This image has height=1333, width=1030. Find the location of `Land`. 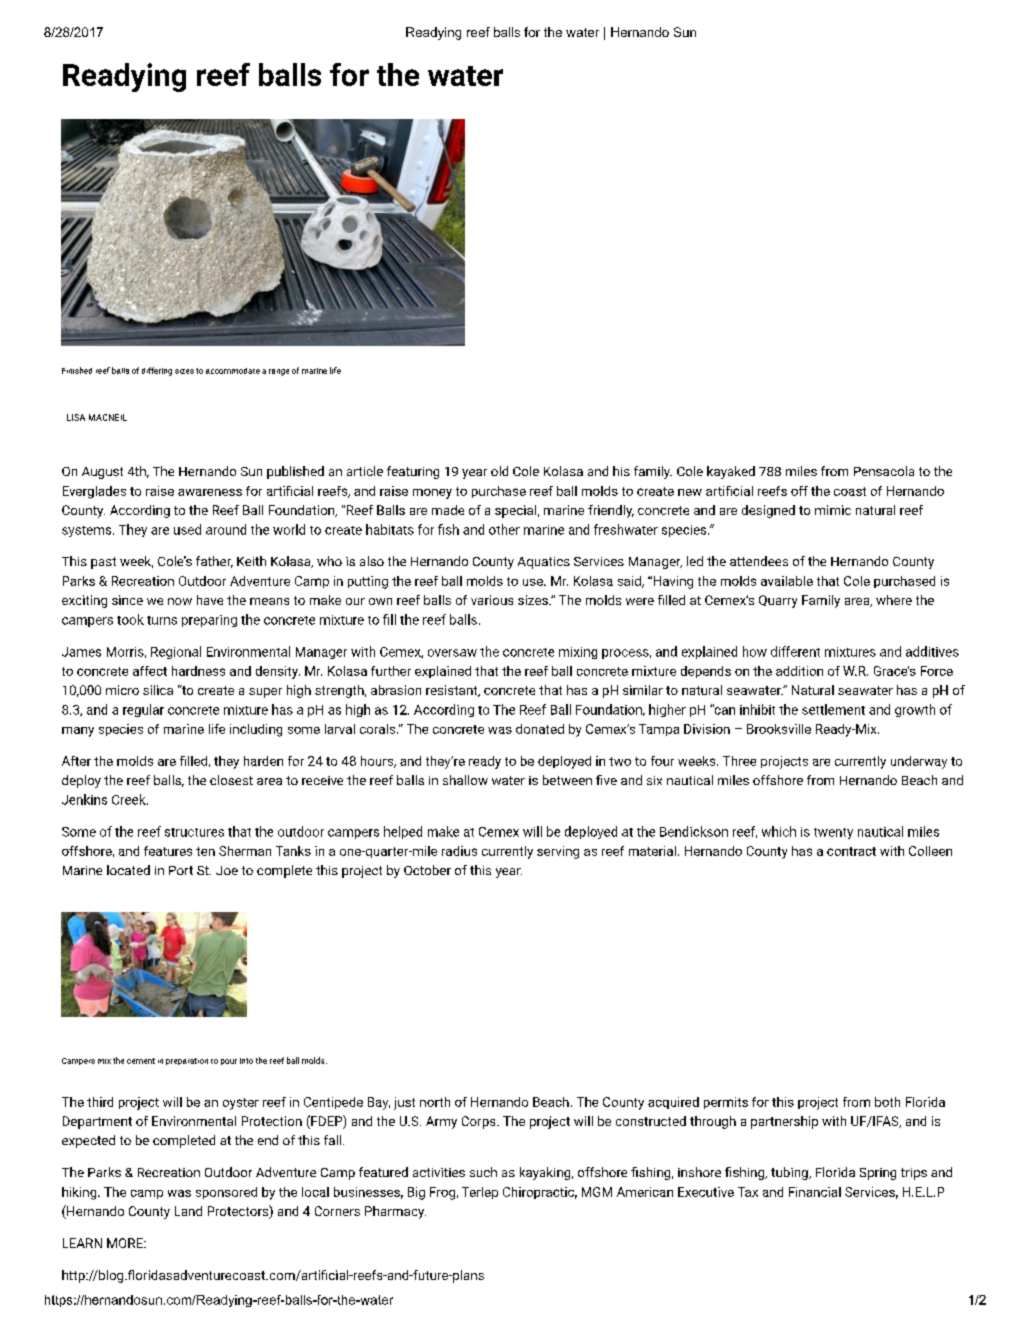

Land is located at coordinates (188, 1211).
